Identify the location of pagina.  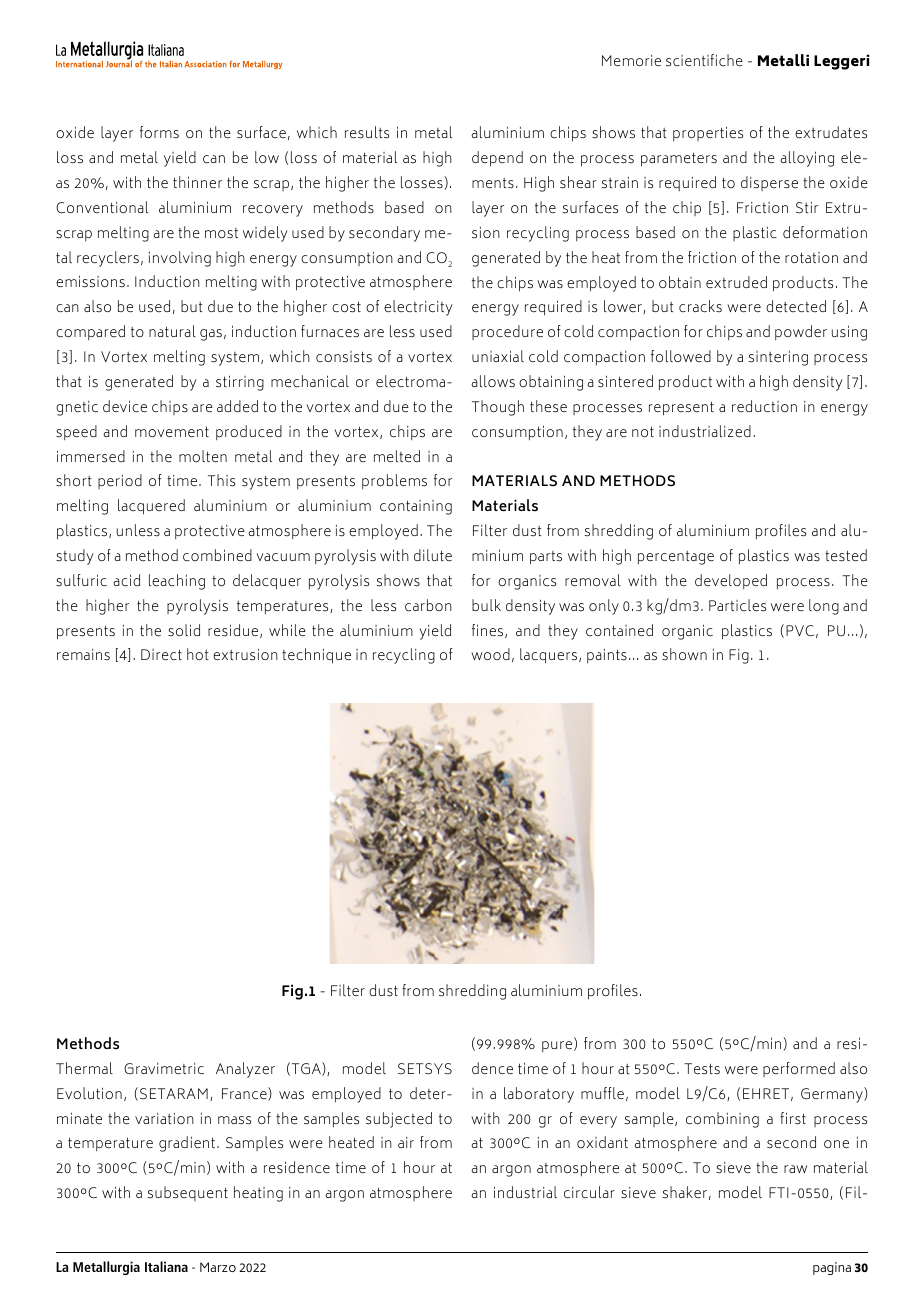
(832, 1268).
